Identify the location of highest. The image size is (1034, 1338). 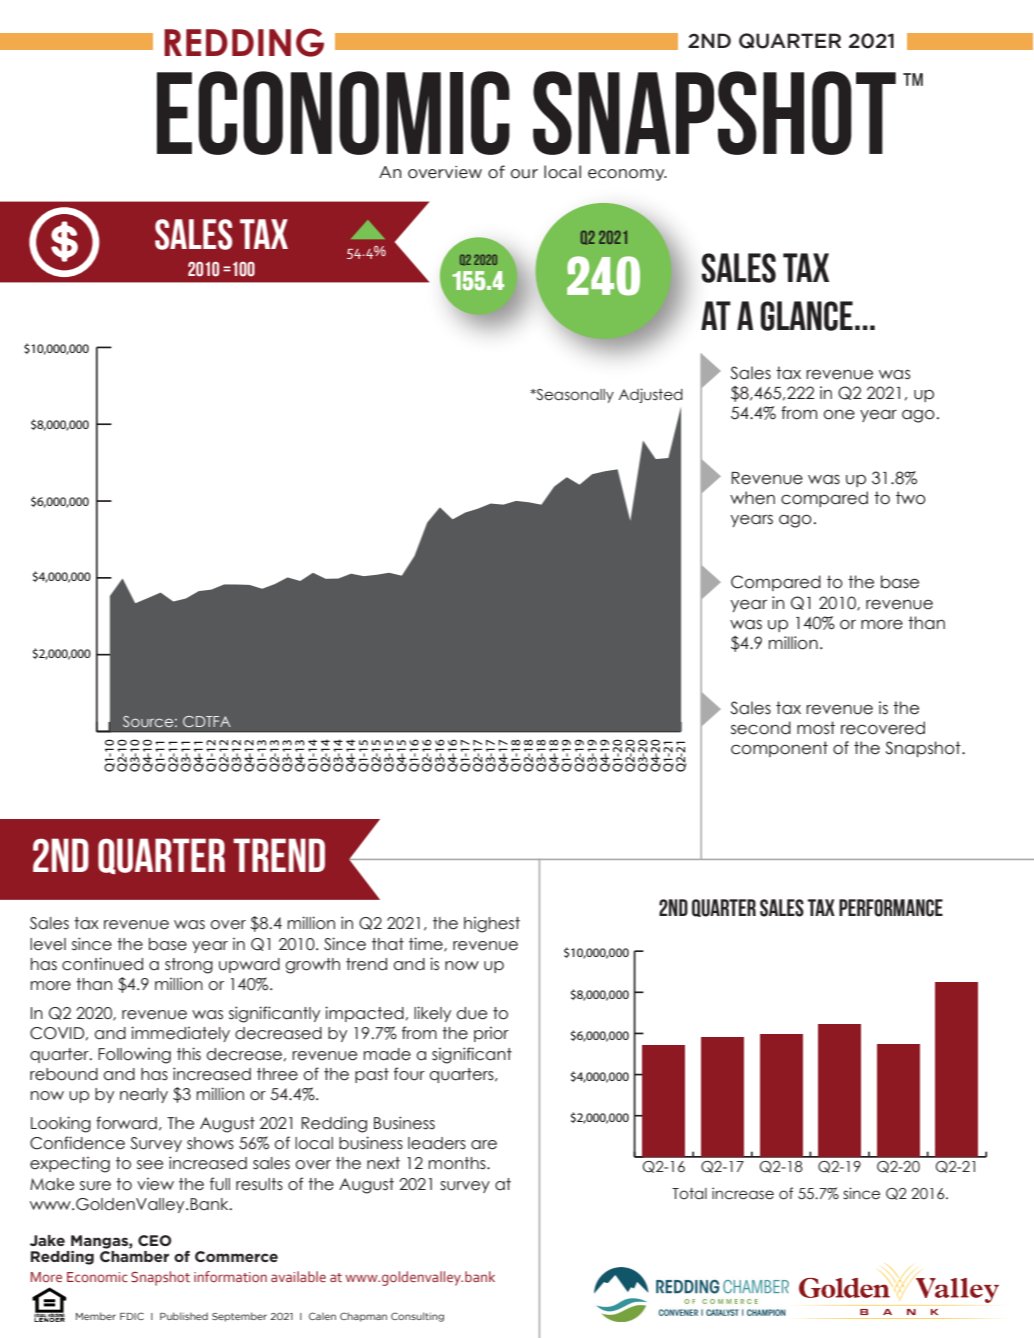
(492, 925).
